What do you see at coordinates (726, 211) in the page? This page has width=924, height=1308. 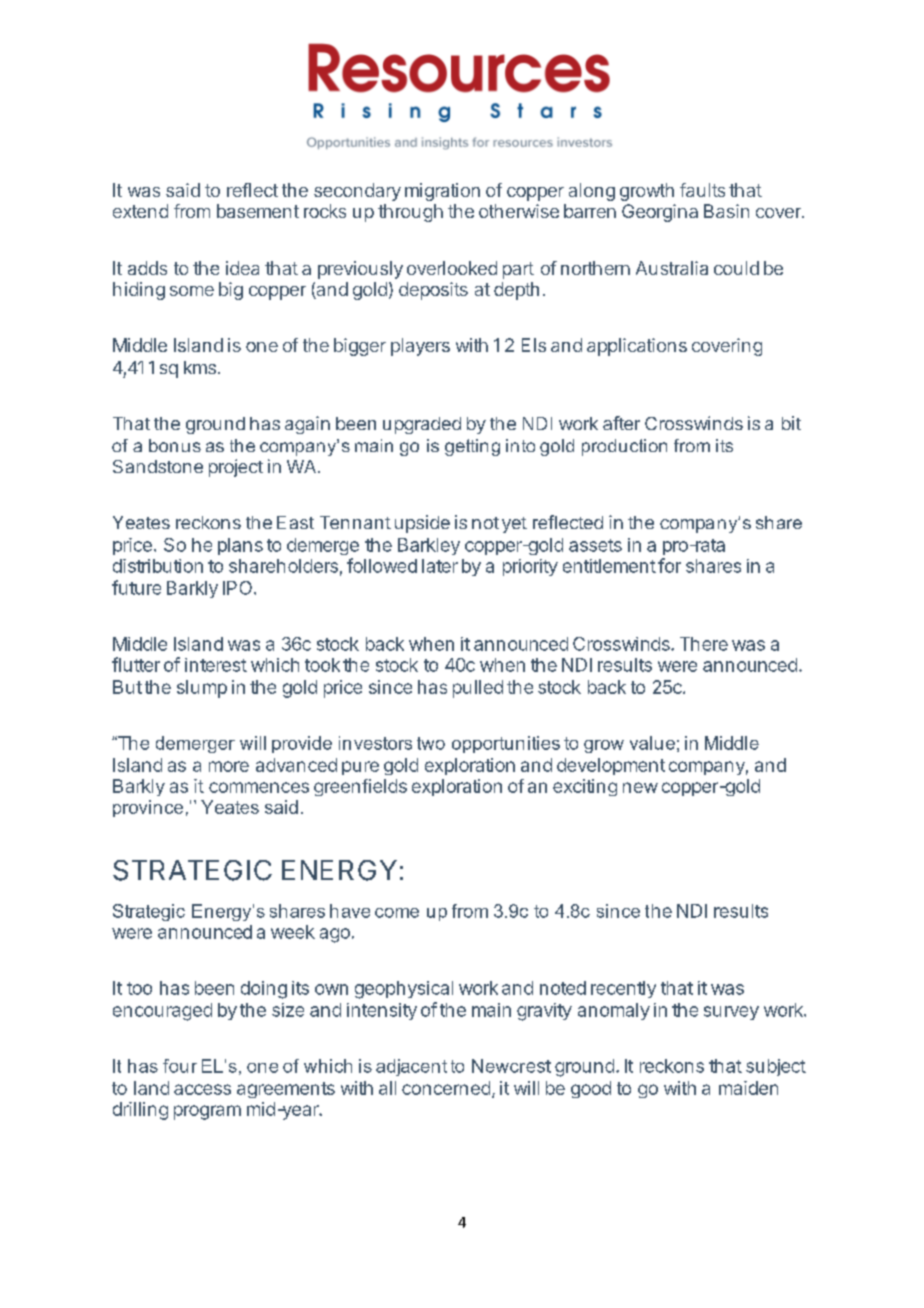 I see `Basin` at bounding box center [726, 211].
